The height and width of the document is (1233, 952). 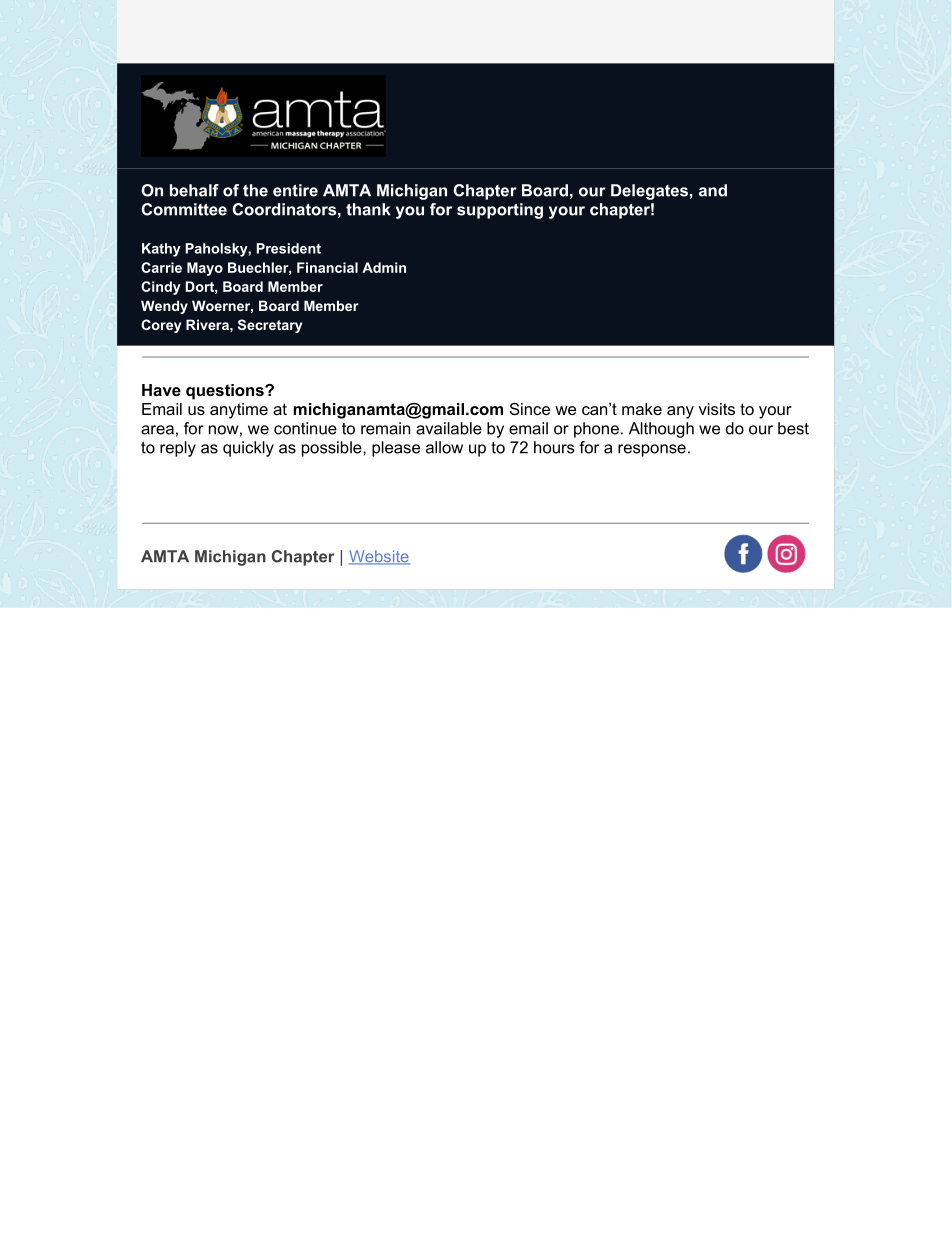 What do you see at coordinates (500, 211) in the document?
I see `supporting` at bounding box center [500, 211].
